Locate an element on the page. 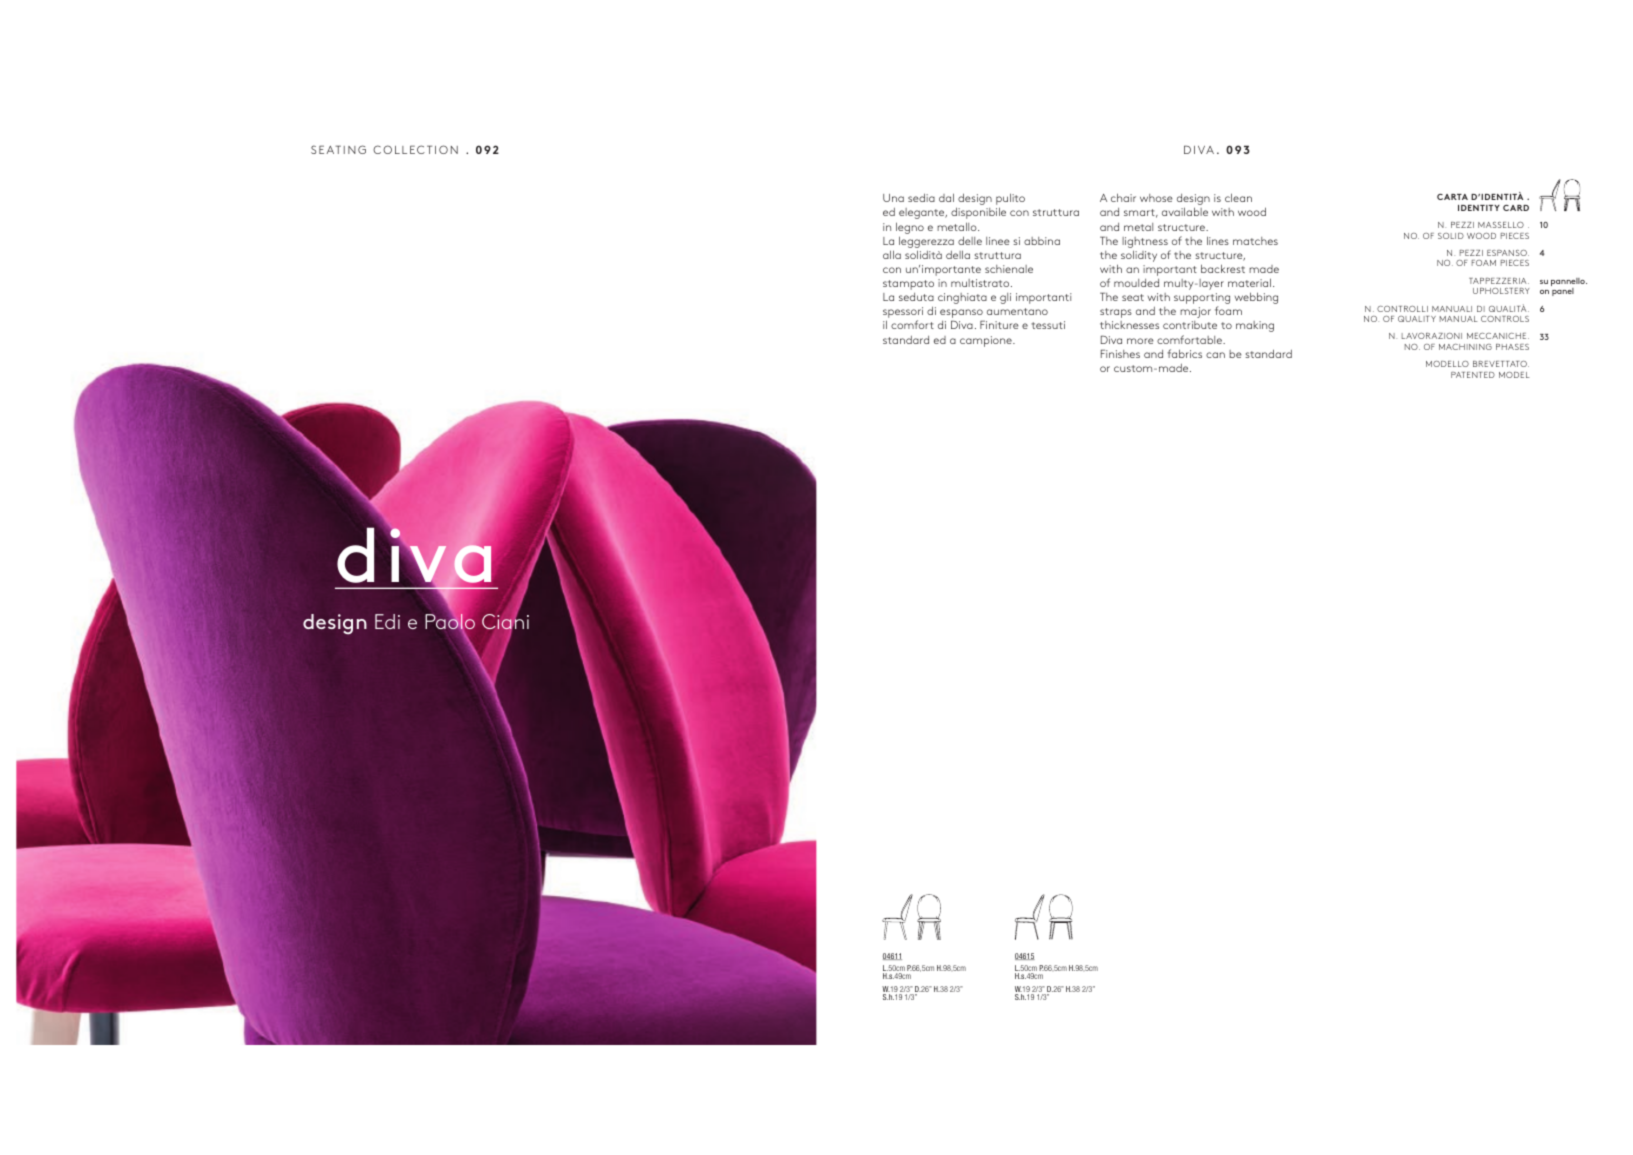 The width and height of the document is (1633, 1155). more is located at coordinates (1140, 341).
